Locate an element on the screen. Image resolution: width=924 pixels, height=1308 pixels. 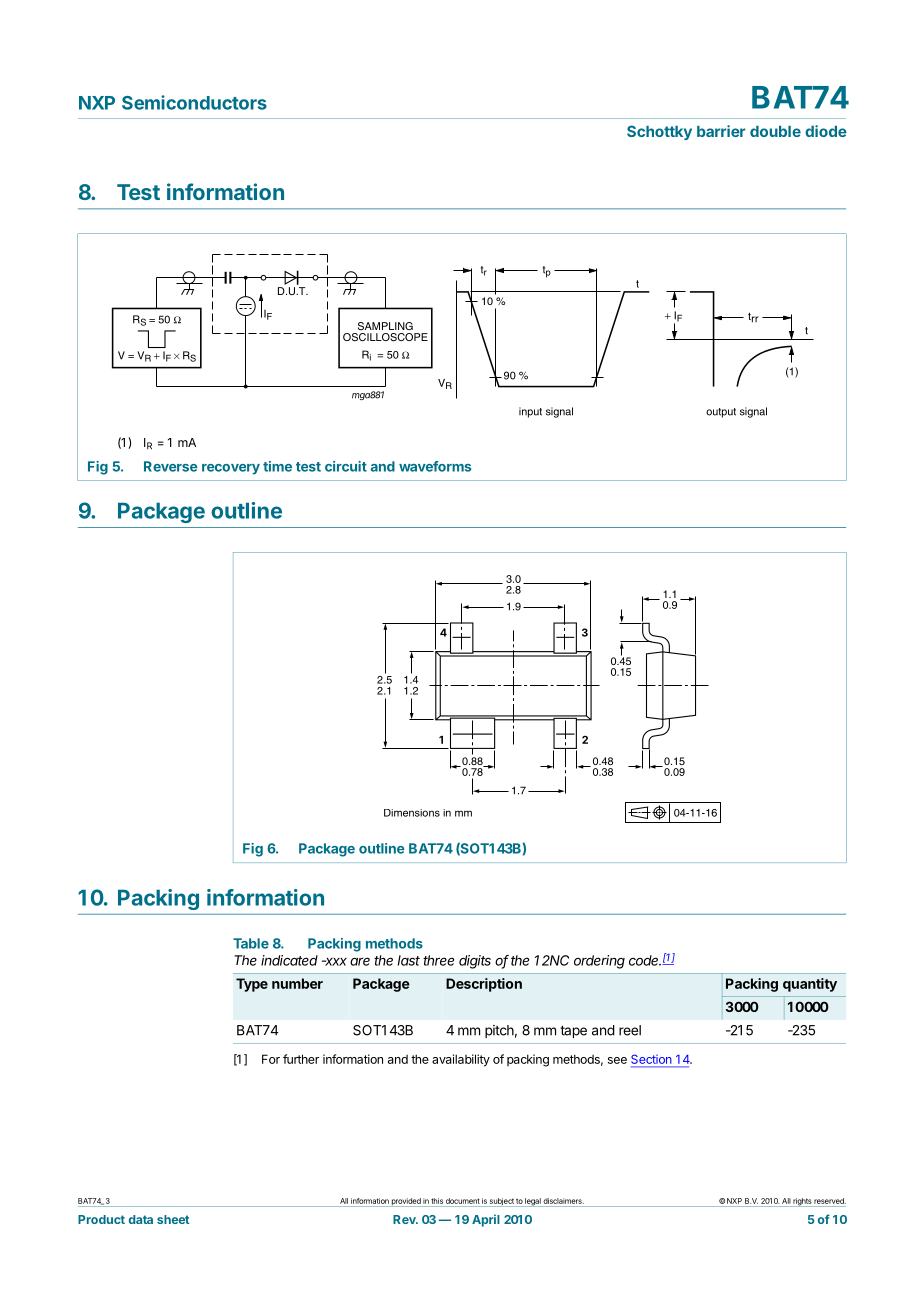
output is located at coordinates (721, 413).
